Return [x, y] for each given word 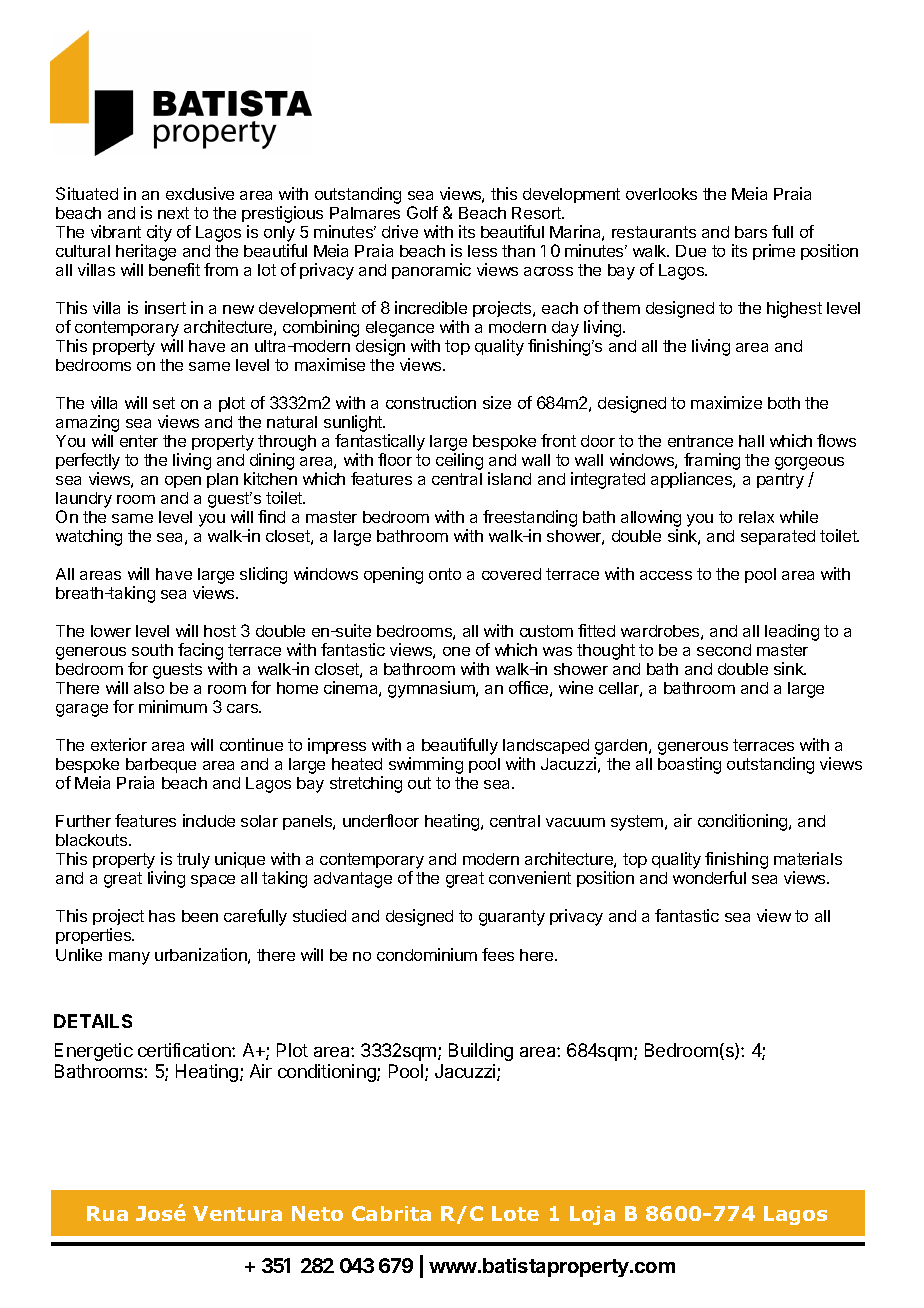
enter [139, 441]
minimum [173, 706]
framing [712, 463]
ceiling [459, 461]
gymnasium [432, 689]
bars [751, 232]
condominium [427, 954]
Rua [107, 1213]
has [162, 916]
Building [481, 1052]
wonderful [709, 877]
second [724, 650]
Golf [422, 212]
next [173, 213]
